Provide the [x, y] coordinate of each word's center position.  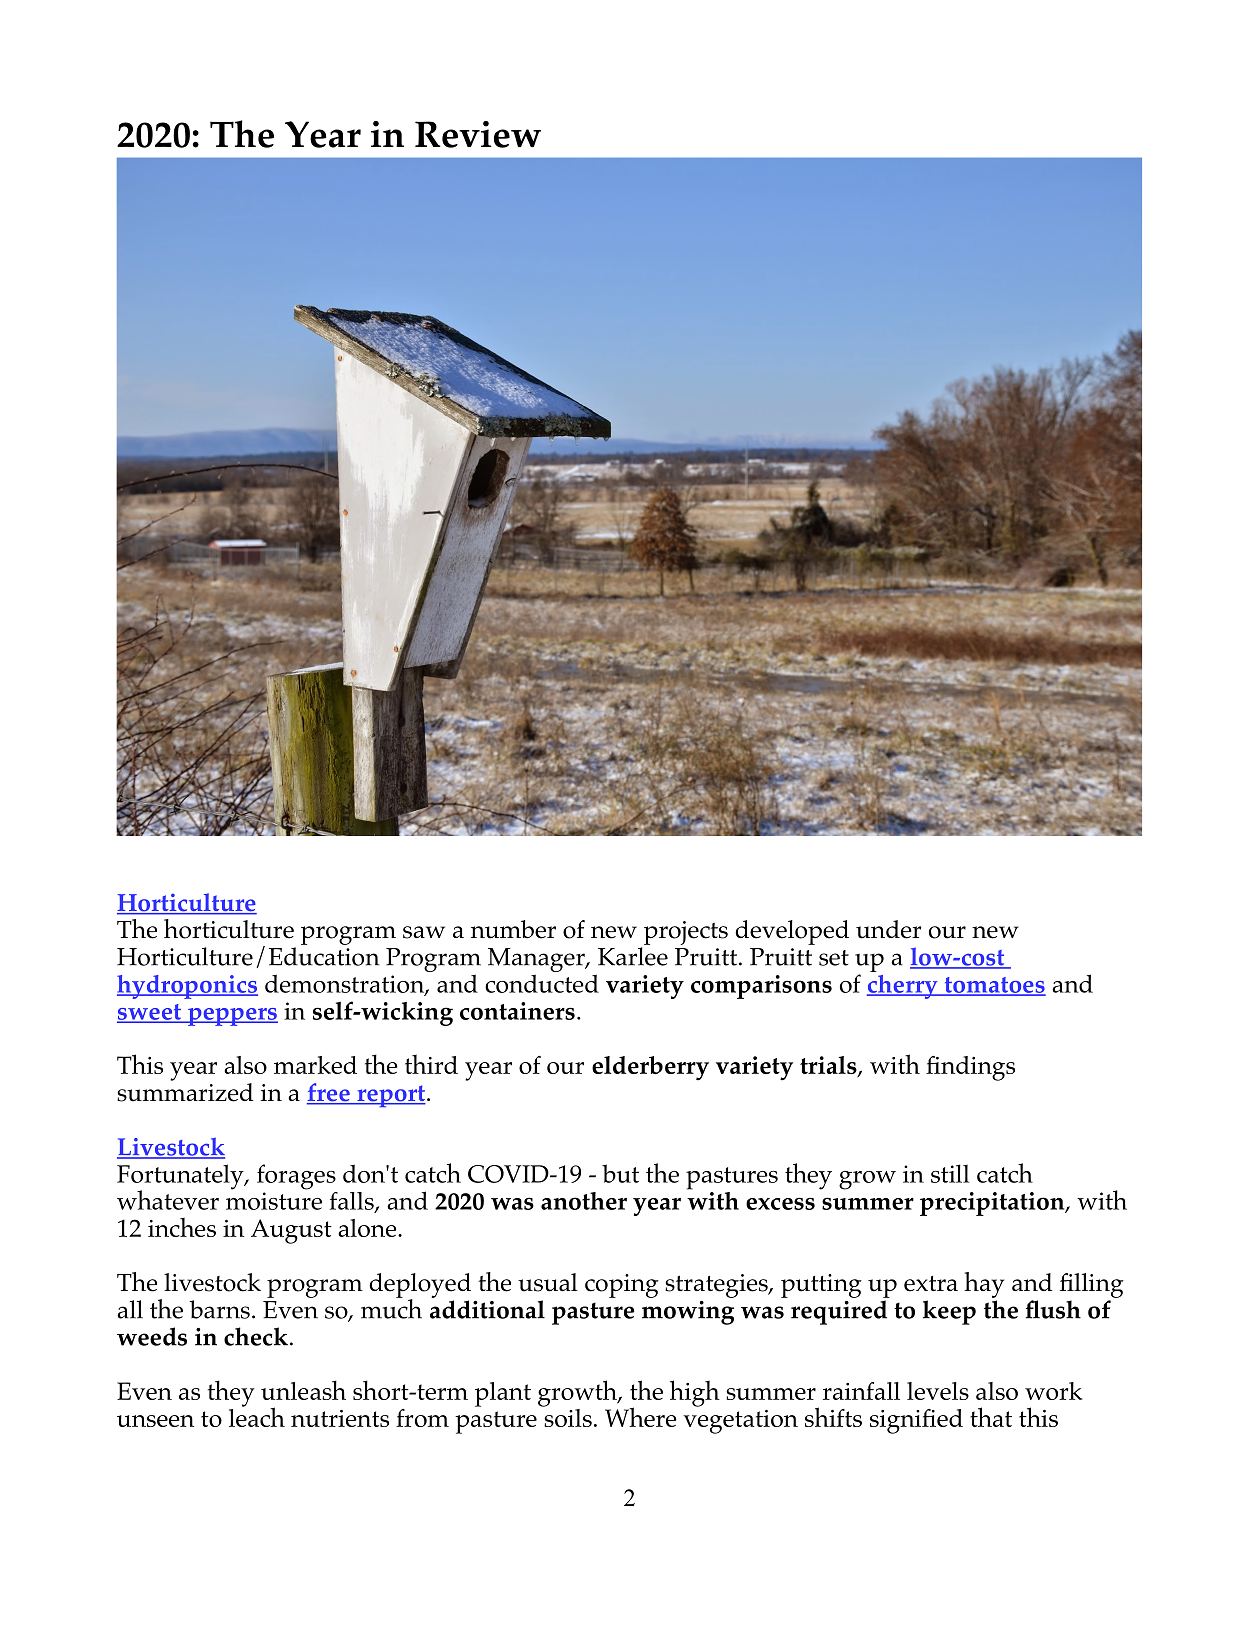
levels [938, 1391]
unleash [303, 1390]
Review [478, 134]
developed [792, 932]
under [889, 929]
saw [424, 932]
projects [686, 933]
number [513, 929]
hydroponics [187, 987]
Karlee [633, 956]
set [834, 958]
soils [567, 1416]
